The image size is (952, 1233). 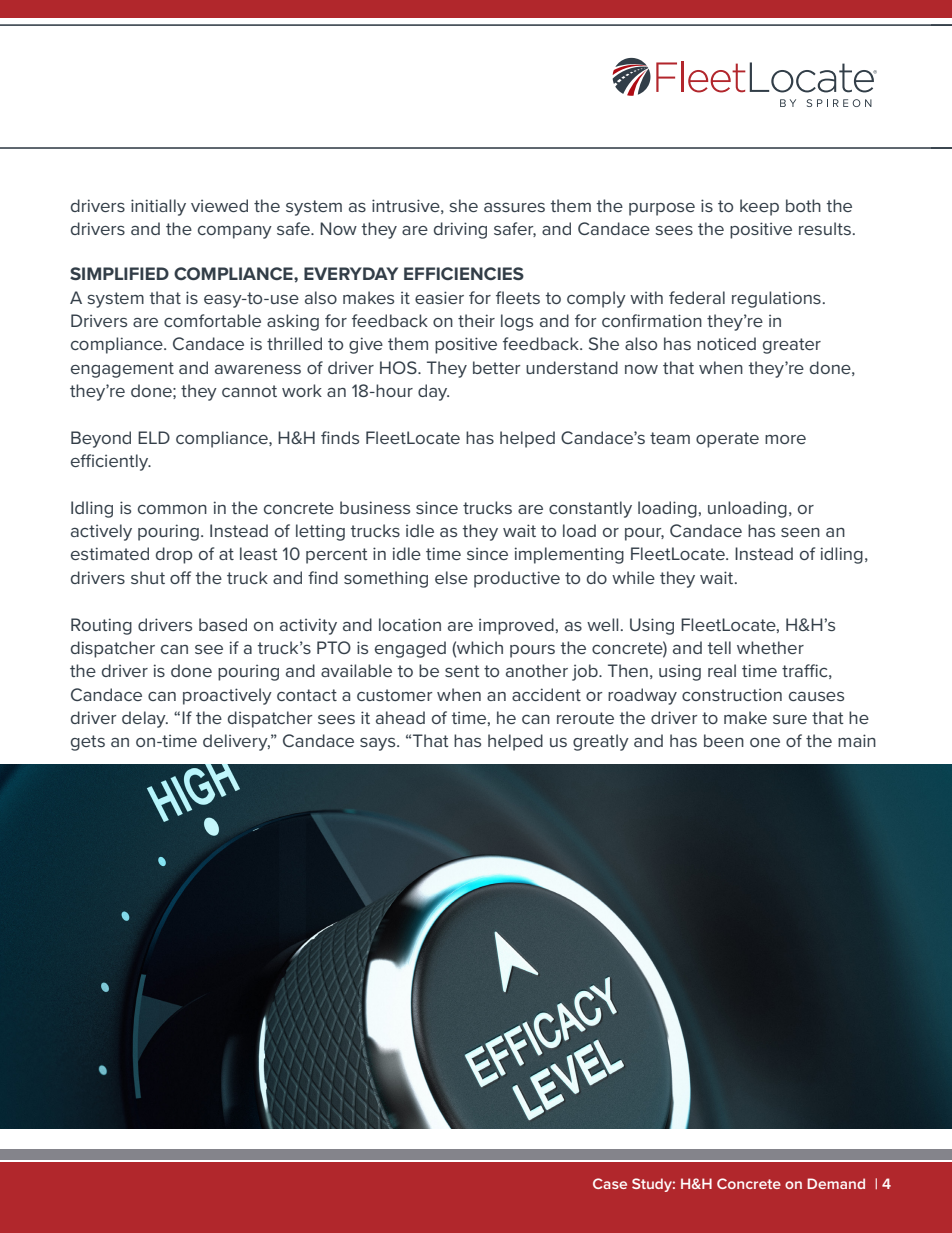 What do you see at coordinates (724, 740) in the document?
I see `been` at bounding box center [724, 740].
